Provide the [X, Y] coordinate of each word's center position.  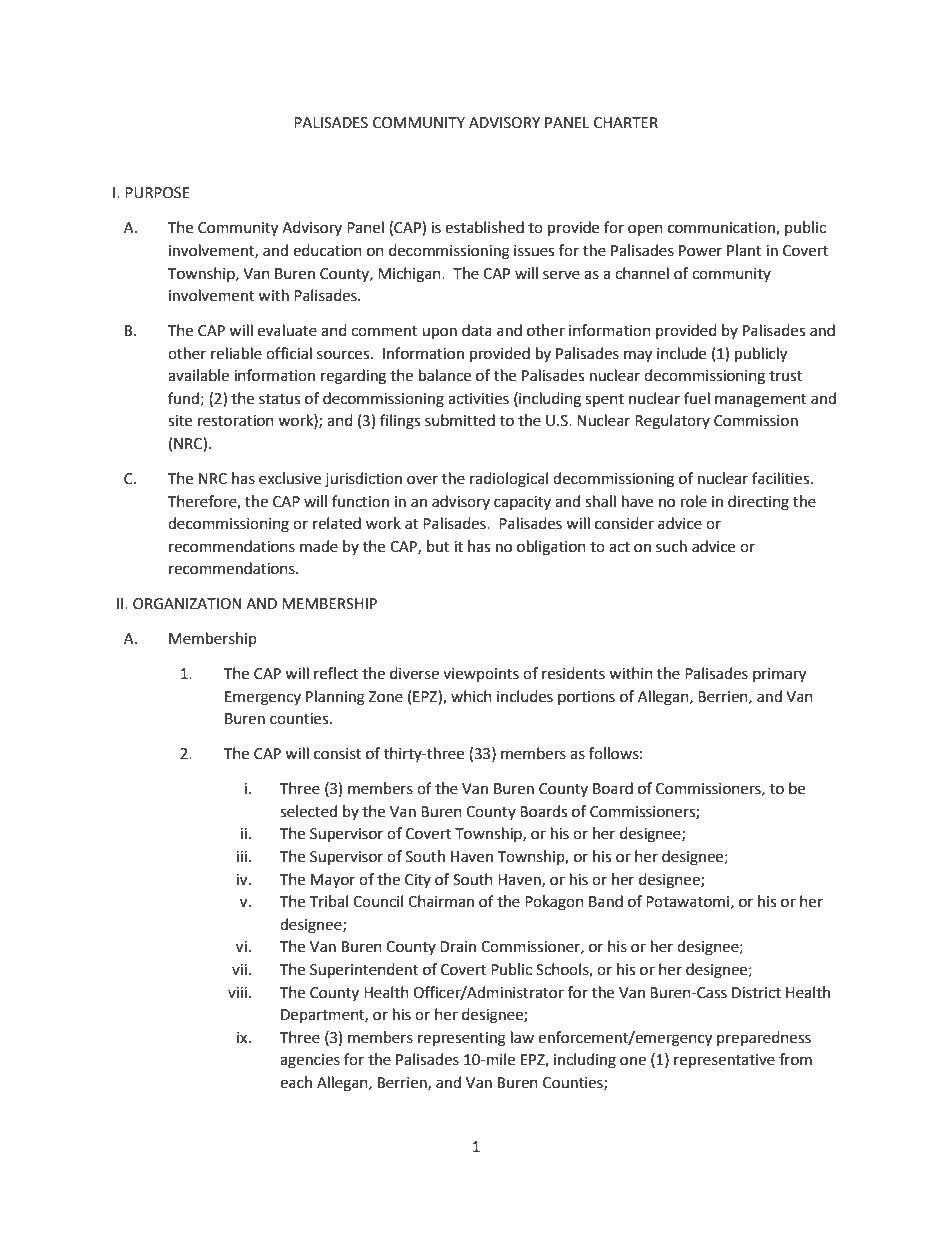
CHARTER [626, 123]
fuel [697, 398]
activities [478, 399]
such [671, 546]
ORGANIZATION [187, 604]
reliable [236, 353]
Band [606, 901]
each [296, 1082]
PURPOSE [157, 193]
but [438, 546]
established [484, 227]
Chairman [441, 901]
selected [308, 811]
